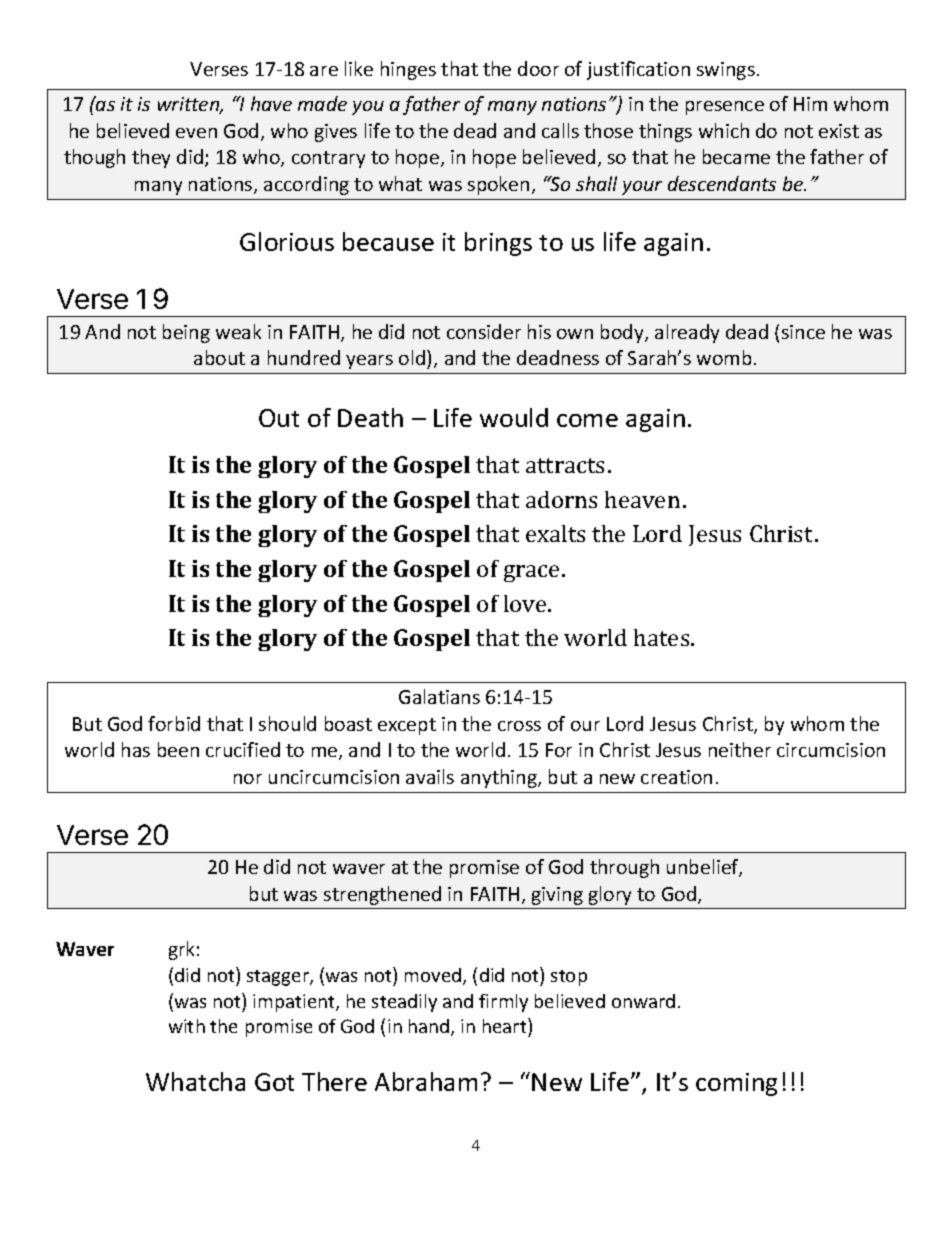 This page has height=1233, width=952. Describe the element at coordinates (514, 417) in the page. I see `would` at that location.
